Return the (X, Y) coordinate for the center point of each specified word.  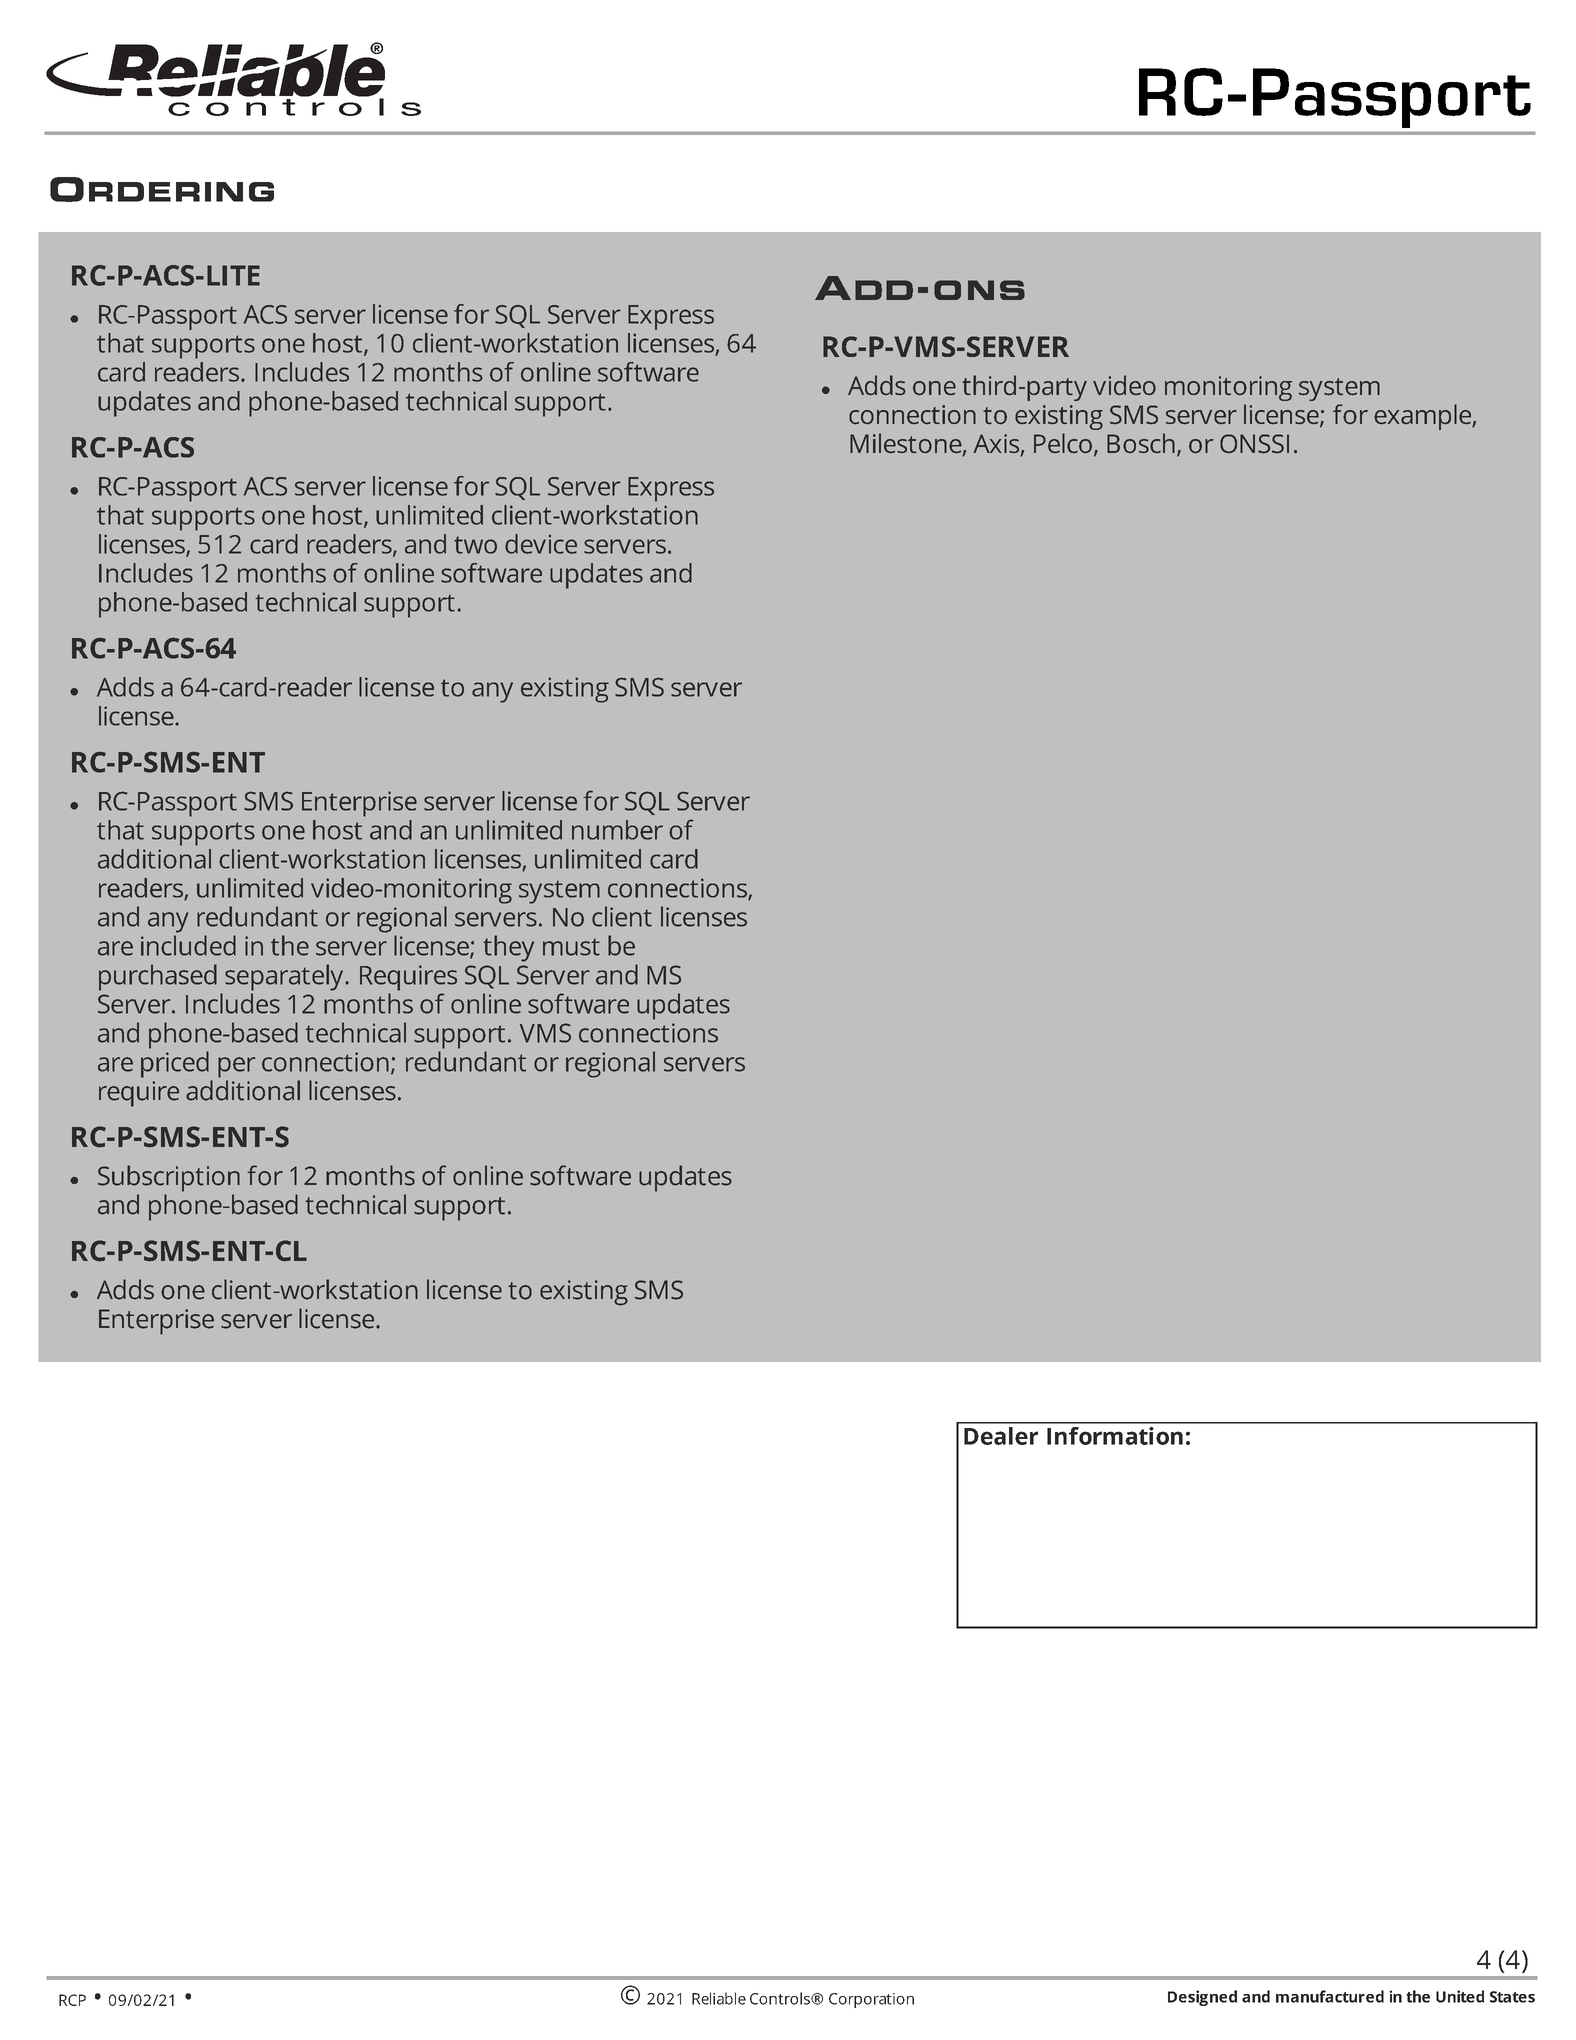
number (617, 830)
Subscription (169, 1178)
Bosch (1141, 443)
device (541, 544)
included (188, 945)
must (571, 947)
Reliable (719, 1998)
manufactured (1330, 1996)
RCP (72, 2000)
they (508, 948)
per (236, 1067)
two (475, 545)
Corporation (871, 2000)
